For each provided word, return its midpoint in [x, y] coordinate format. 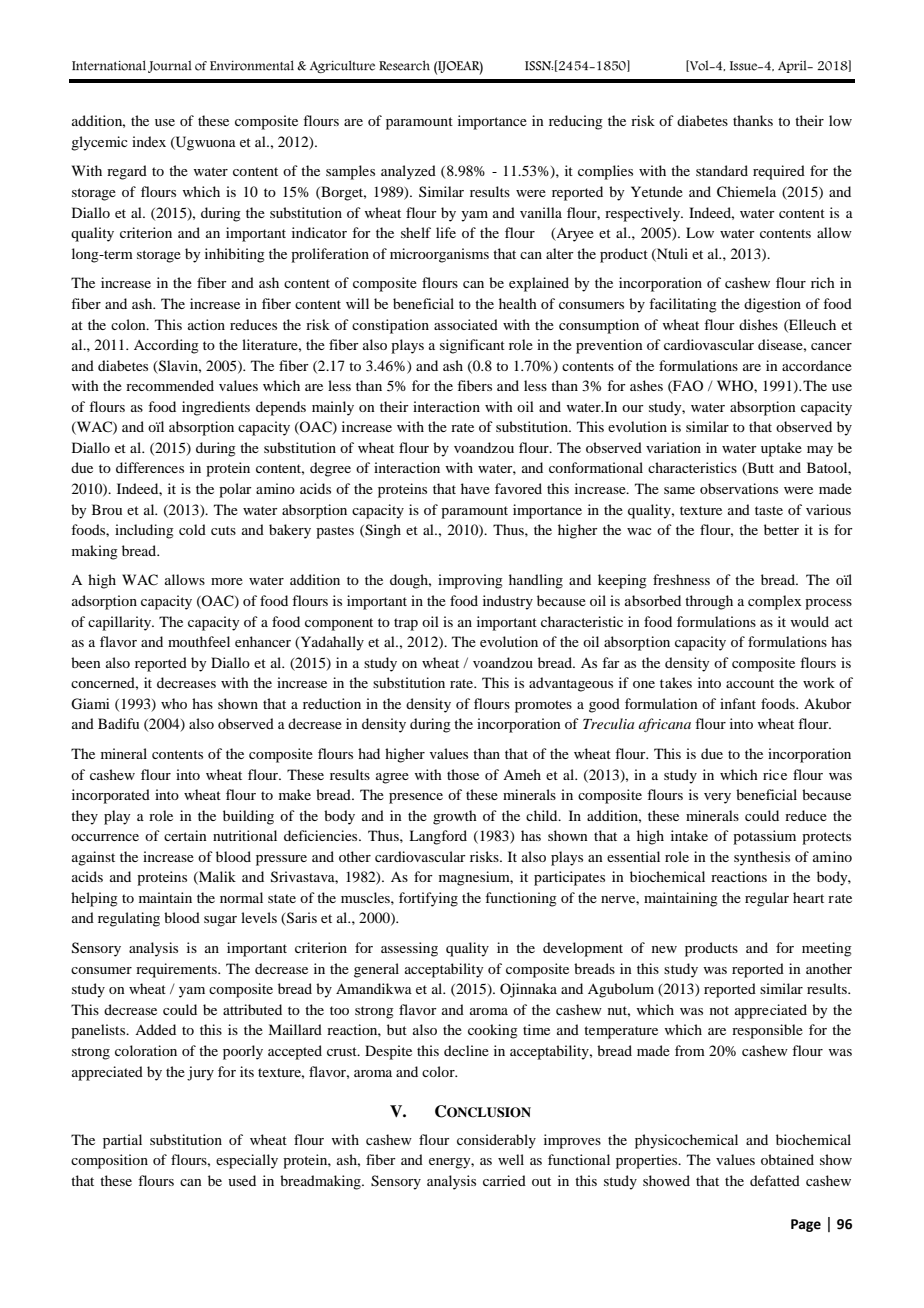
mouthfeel [199, 641]
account [750, 683]
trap [406, 624]
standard [722, 170]
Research [404, 65]
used [242, 1180]
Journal [170, 66]
